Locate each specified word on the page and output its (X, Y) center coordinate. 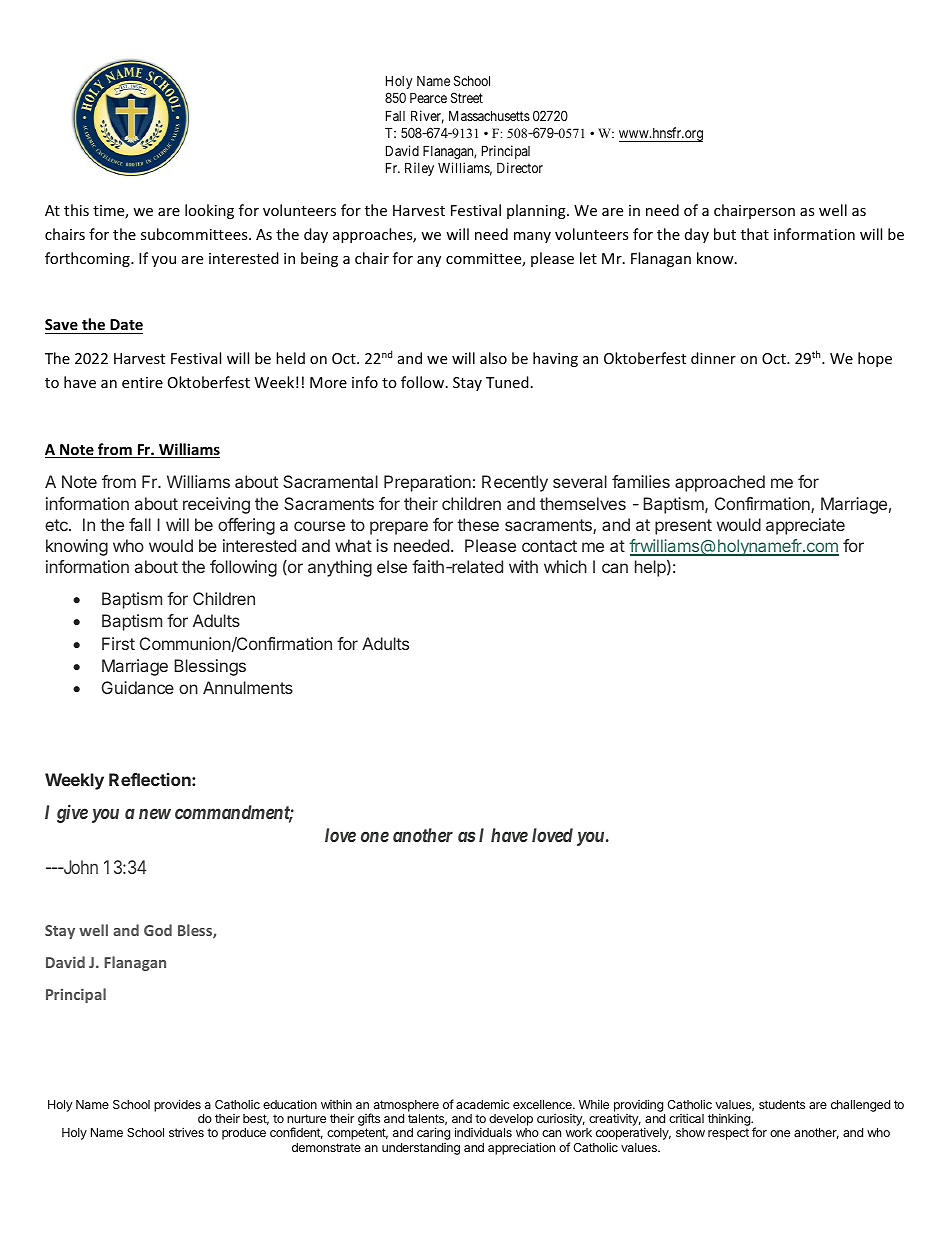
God (158, 930)
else (392, 566)
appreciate (805, 526)
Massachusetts (489, 115)
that (755, 234)
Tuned (507, 382)
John (79, 867)
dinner (713, 358)
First (118, 643)
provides (177, 1105)
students (782, 1104)
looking (209, 211)
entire (142, 382)
